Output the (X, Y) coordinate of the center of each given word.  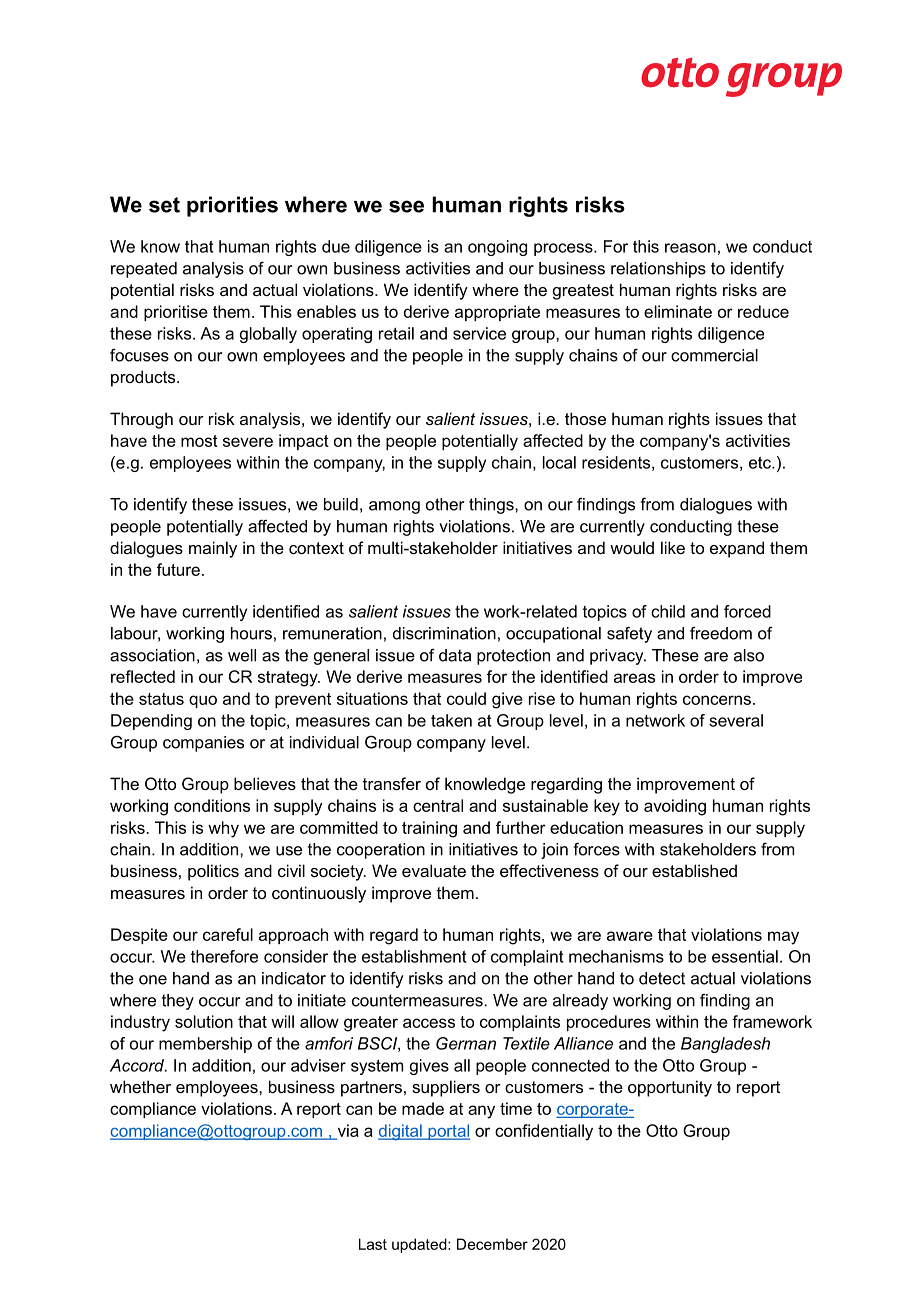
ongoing (497, 248)
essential (745, 956)
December (492, 1244)
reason (690, 248)
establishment (414, 956)
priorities (232, 206)
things (492, 506)
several (736, 720)
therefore (224, 956)
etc (761, 462)
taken (451, 720)
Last (373, 1244)
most (199, 441)
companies (203, 744)
